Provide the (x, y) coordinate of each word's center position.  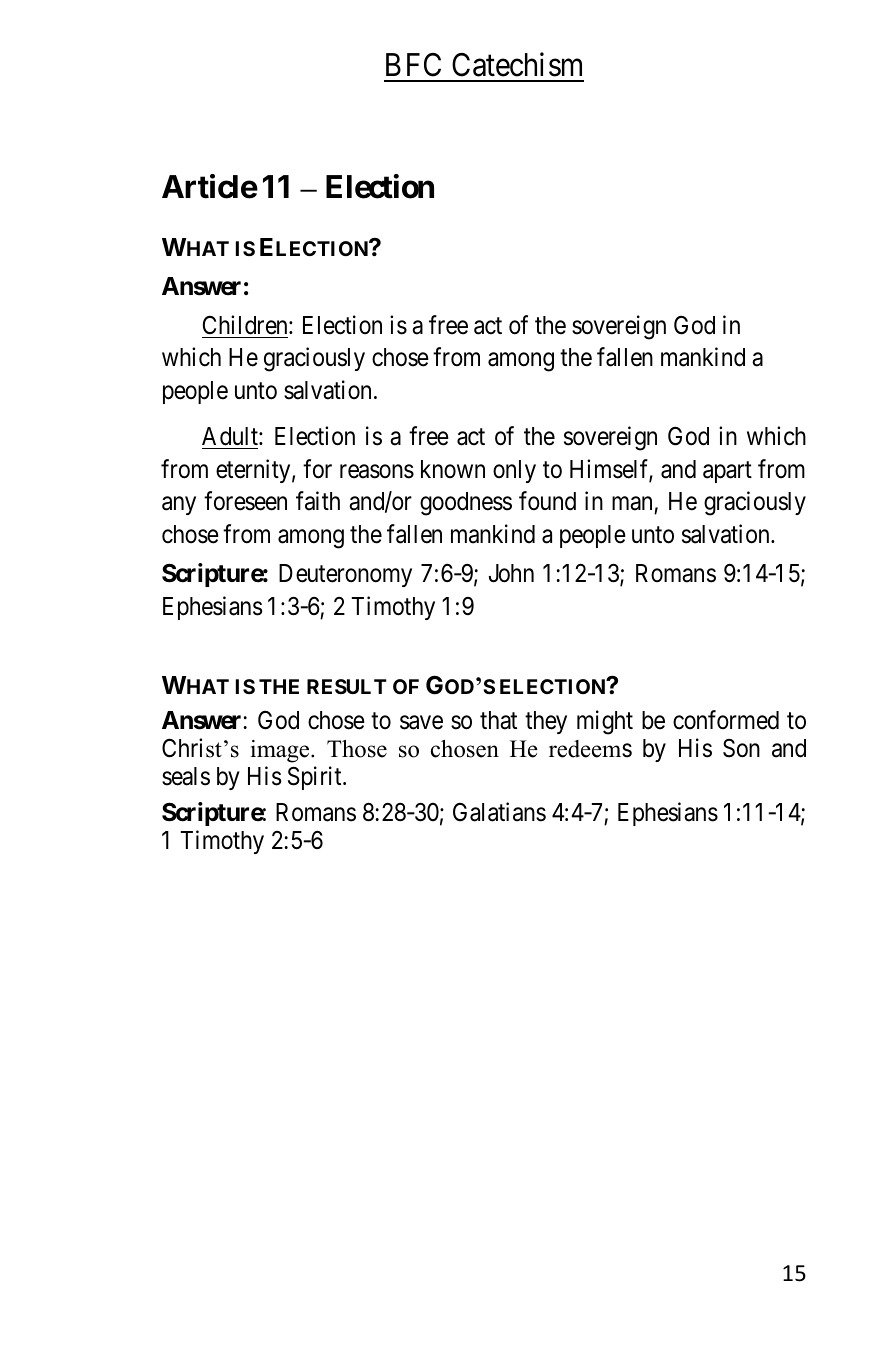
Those (357, 749)
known (453, 469)
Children (246, 325)
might (605, 722)
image (281, 751)
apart (727, 472)
